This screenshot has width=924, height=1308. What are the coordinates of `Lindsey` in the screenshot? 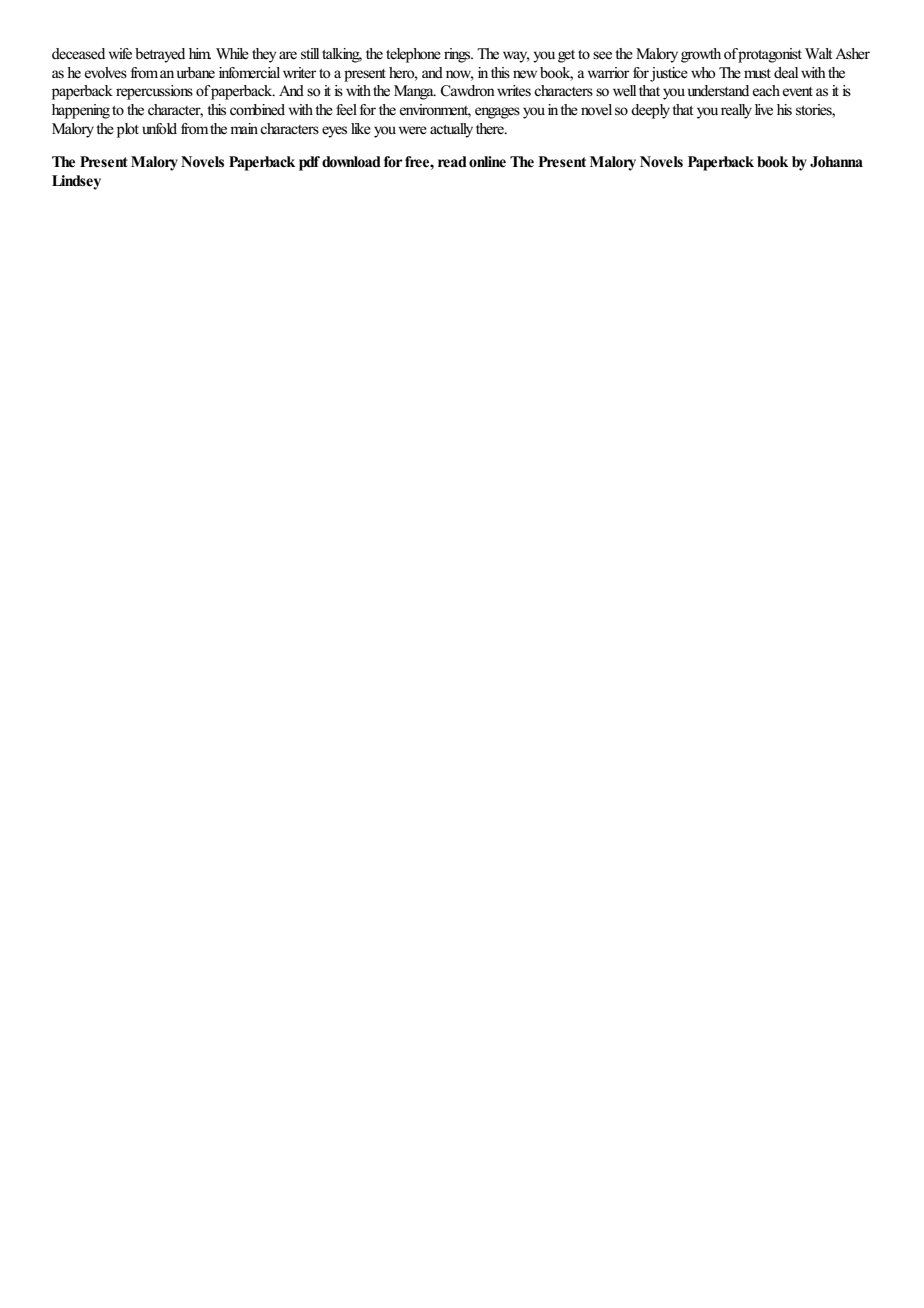 It's located at (76, 182).
